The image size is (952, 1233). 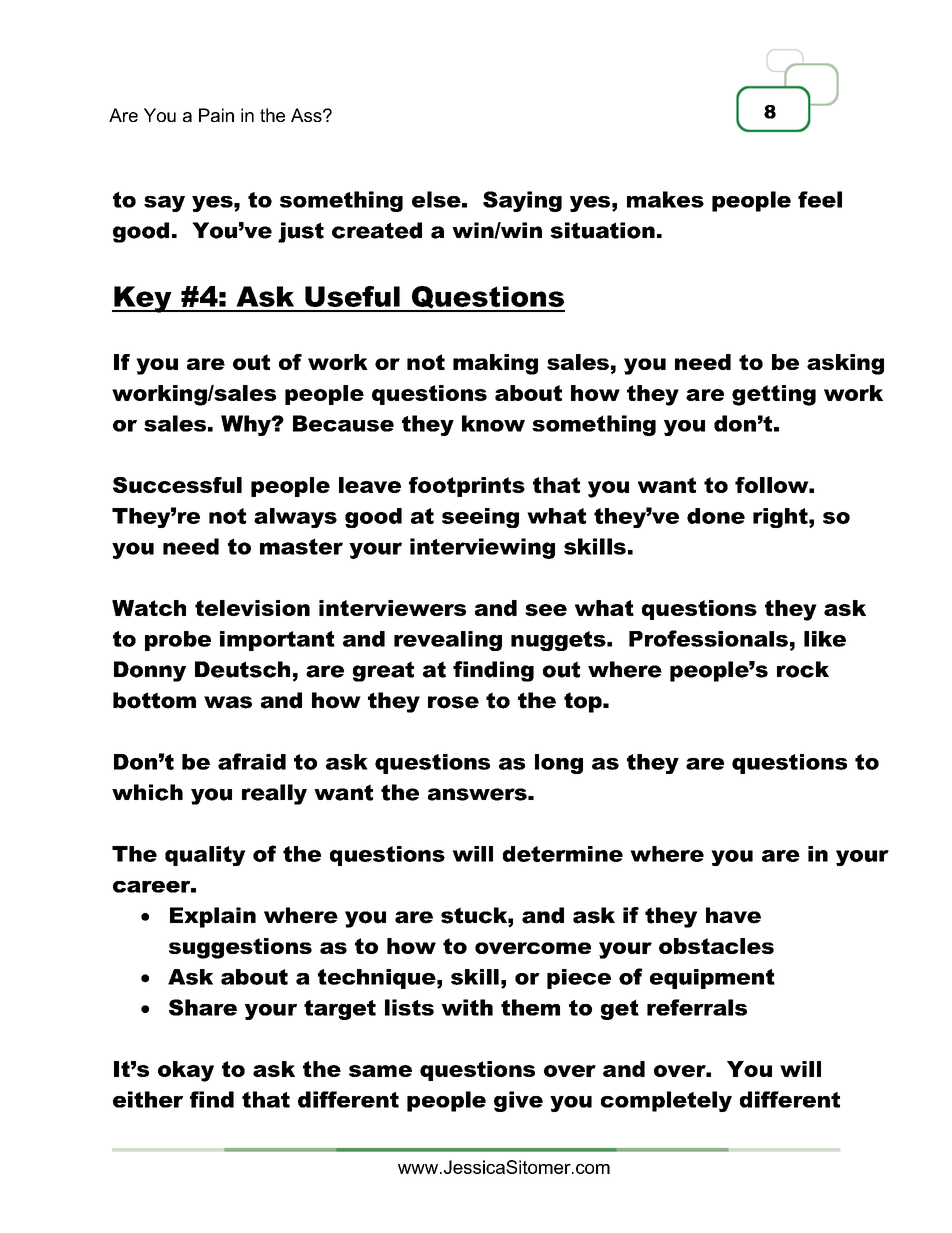 What do you see at coordinates (186, 1071) in the screenshot?
I see `okay` at bounding box center [186, 1071].
